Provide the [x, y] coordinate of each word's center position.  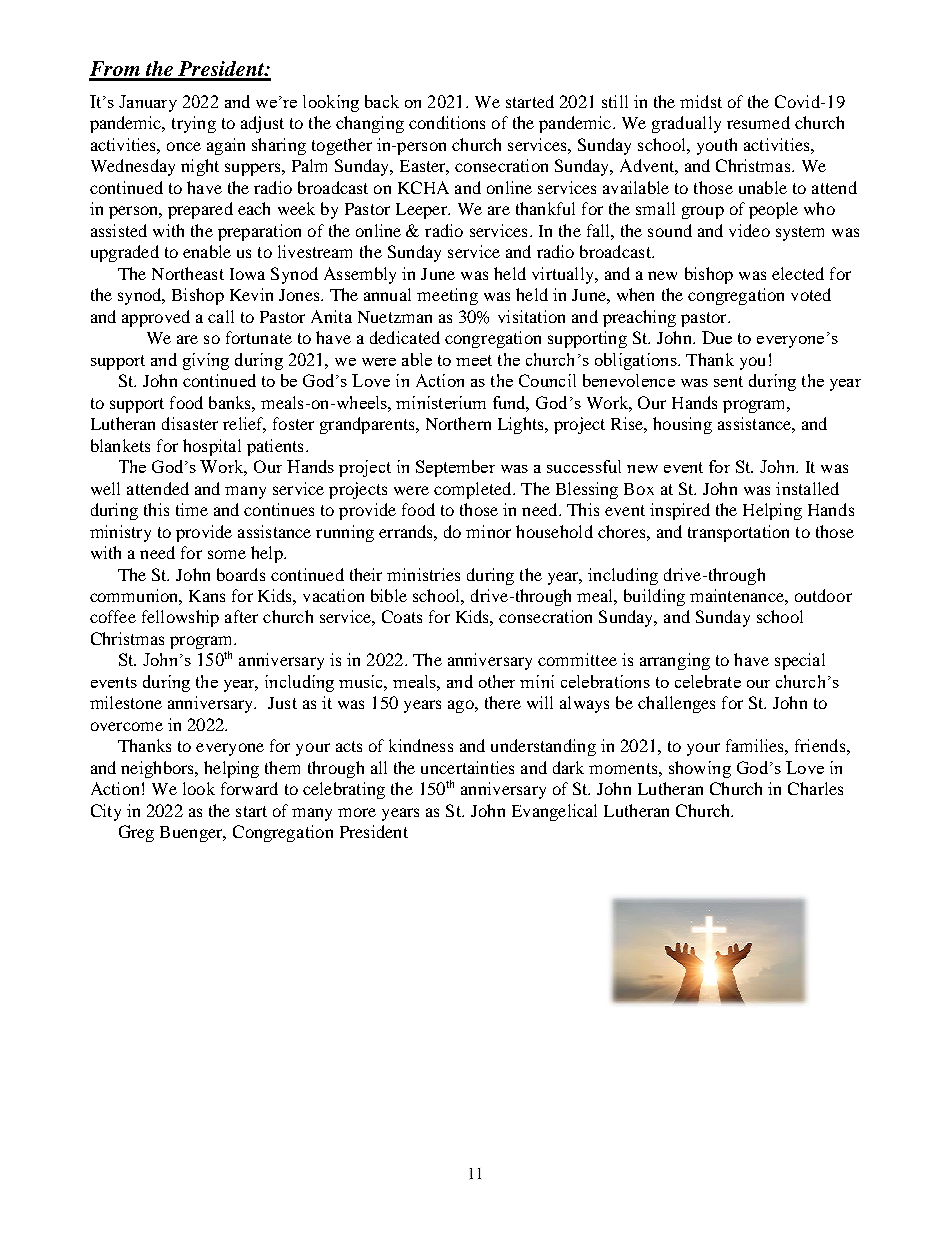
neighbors [158, 769]
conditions [447, 122]
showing [700, 769]
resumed [758, 122]
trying [194, 124]
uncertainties [467, 767]
